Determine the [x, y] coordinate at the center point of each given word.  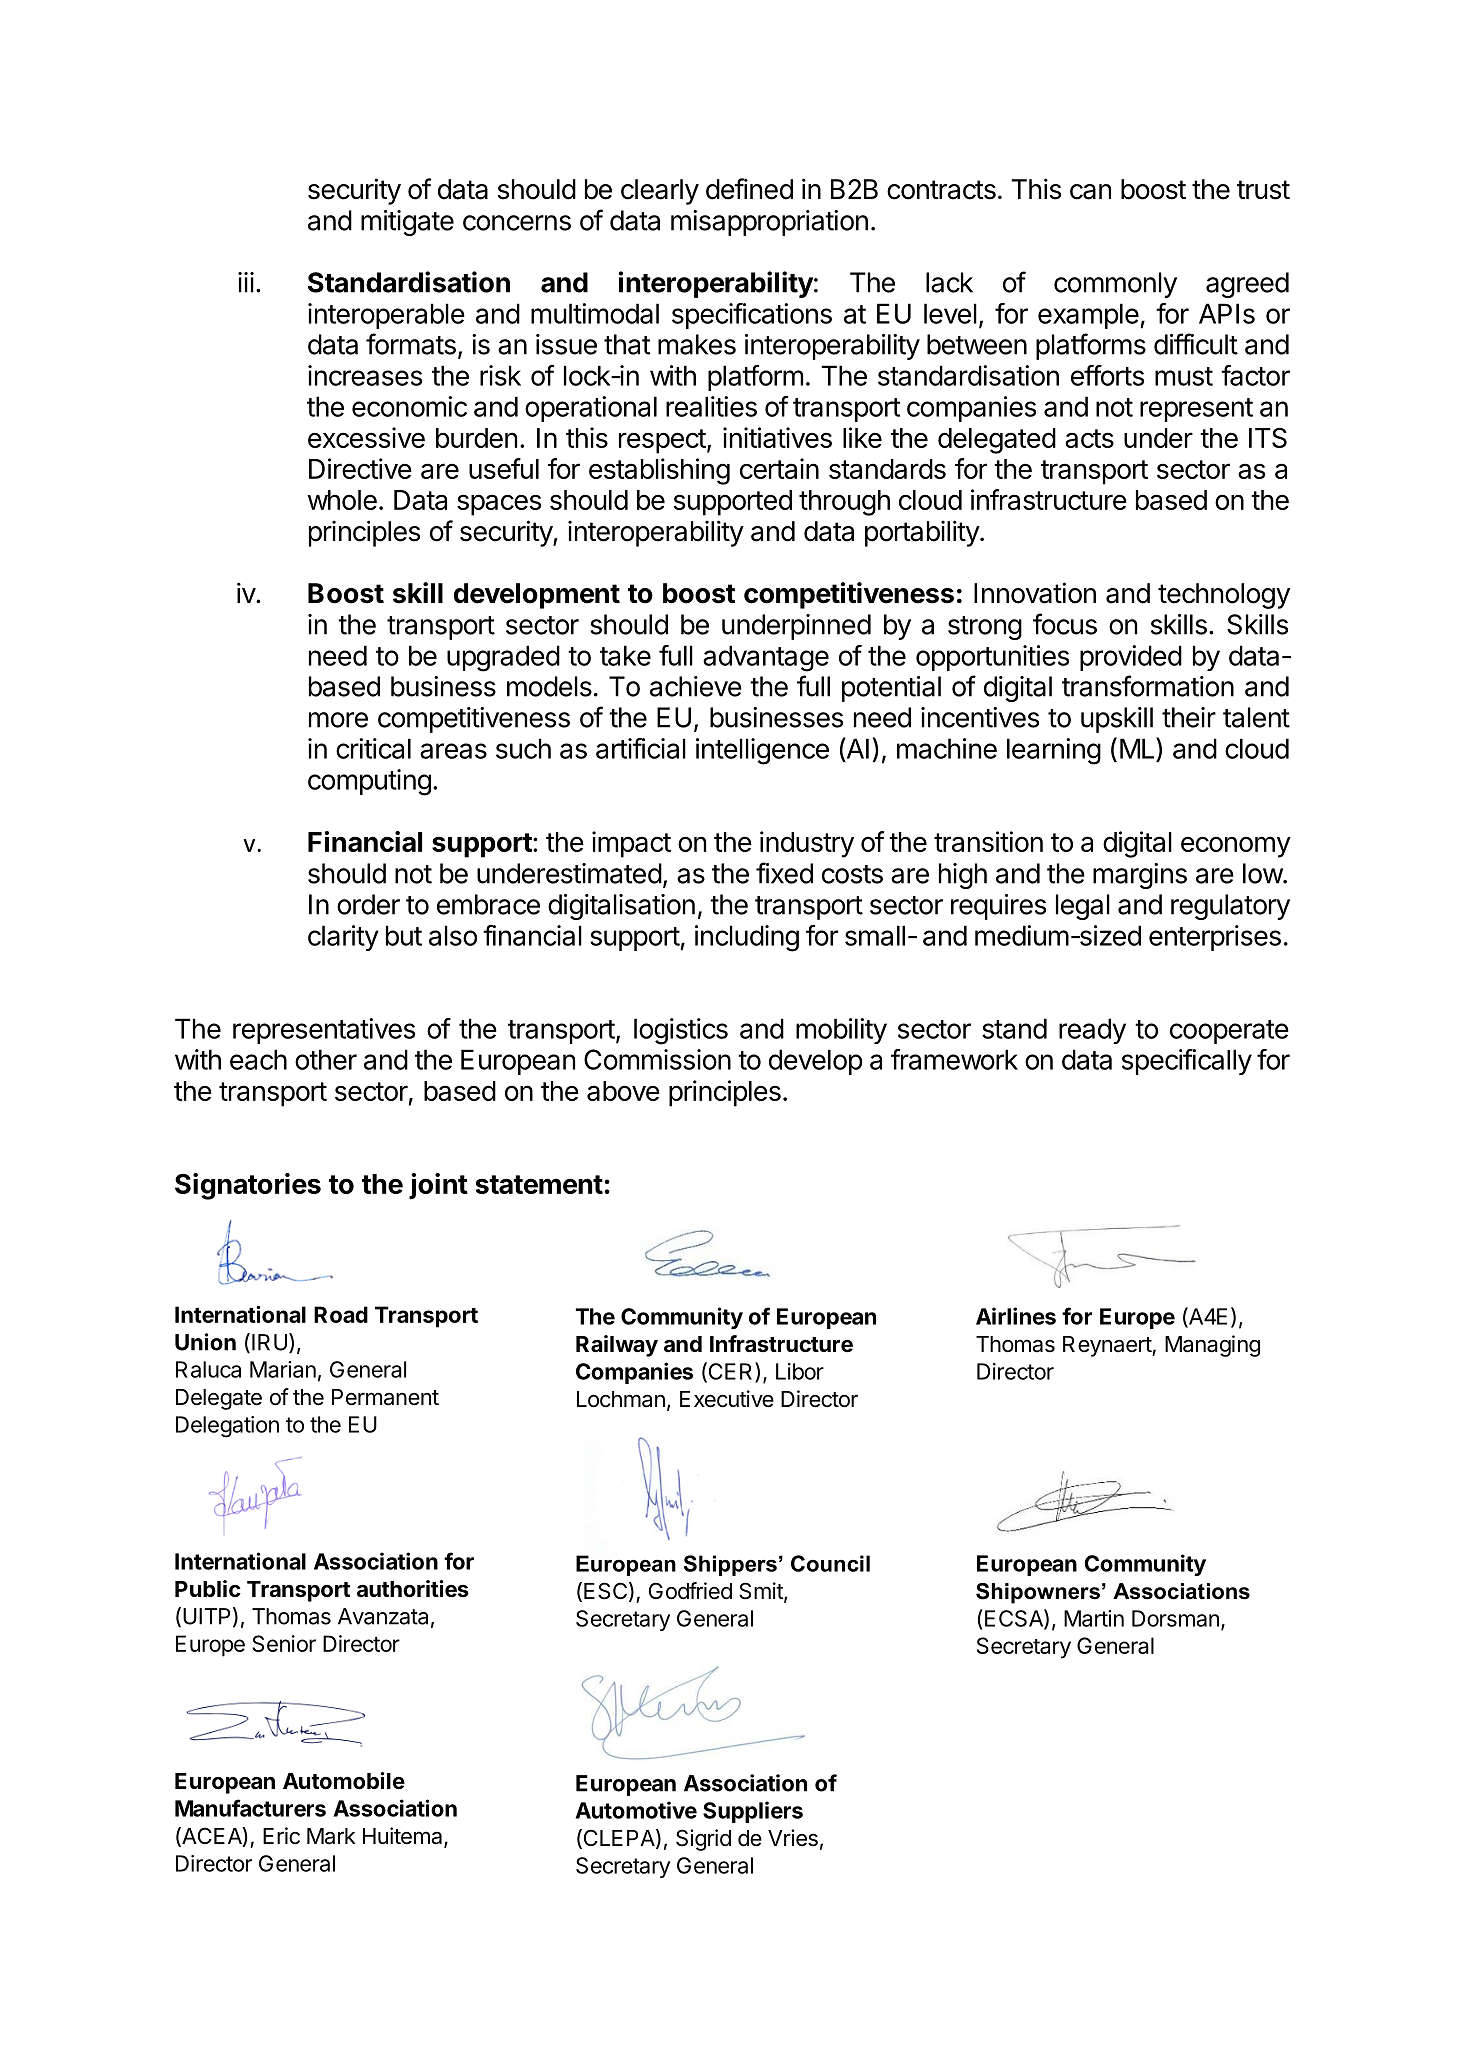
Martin [1094, 1618]
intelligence [762, 751]
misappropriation [769, 223]
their [1189, 717]
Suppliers [753, 1812]
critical [373, 748]
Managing [1212, 1346]
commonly [1115, 285]
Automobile [344, 1780]
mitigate [407, 223]
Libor [800, 1371]
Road [341, 1314]
